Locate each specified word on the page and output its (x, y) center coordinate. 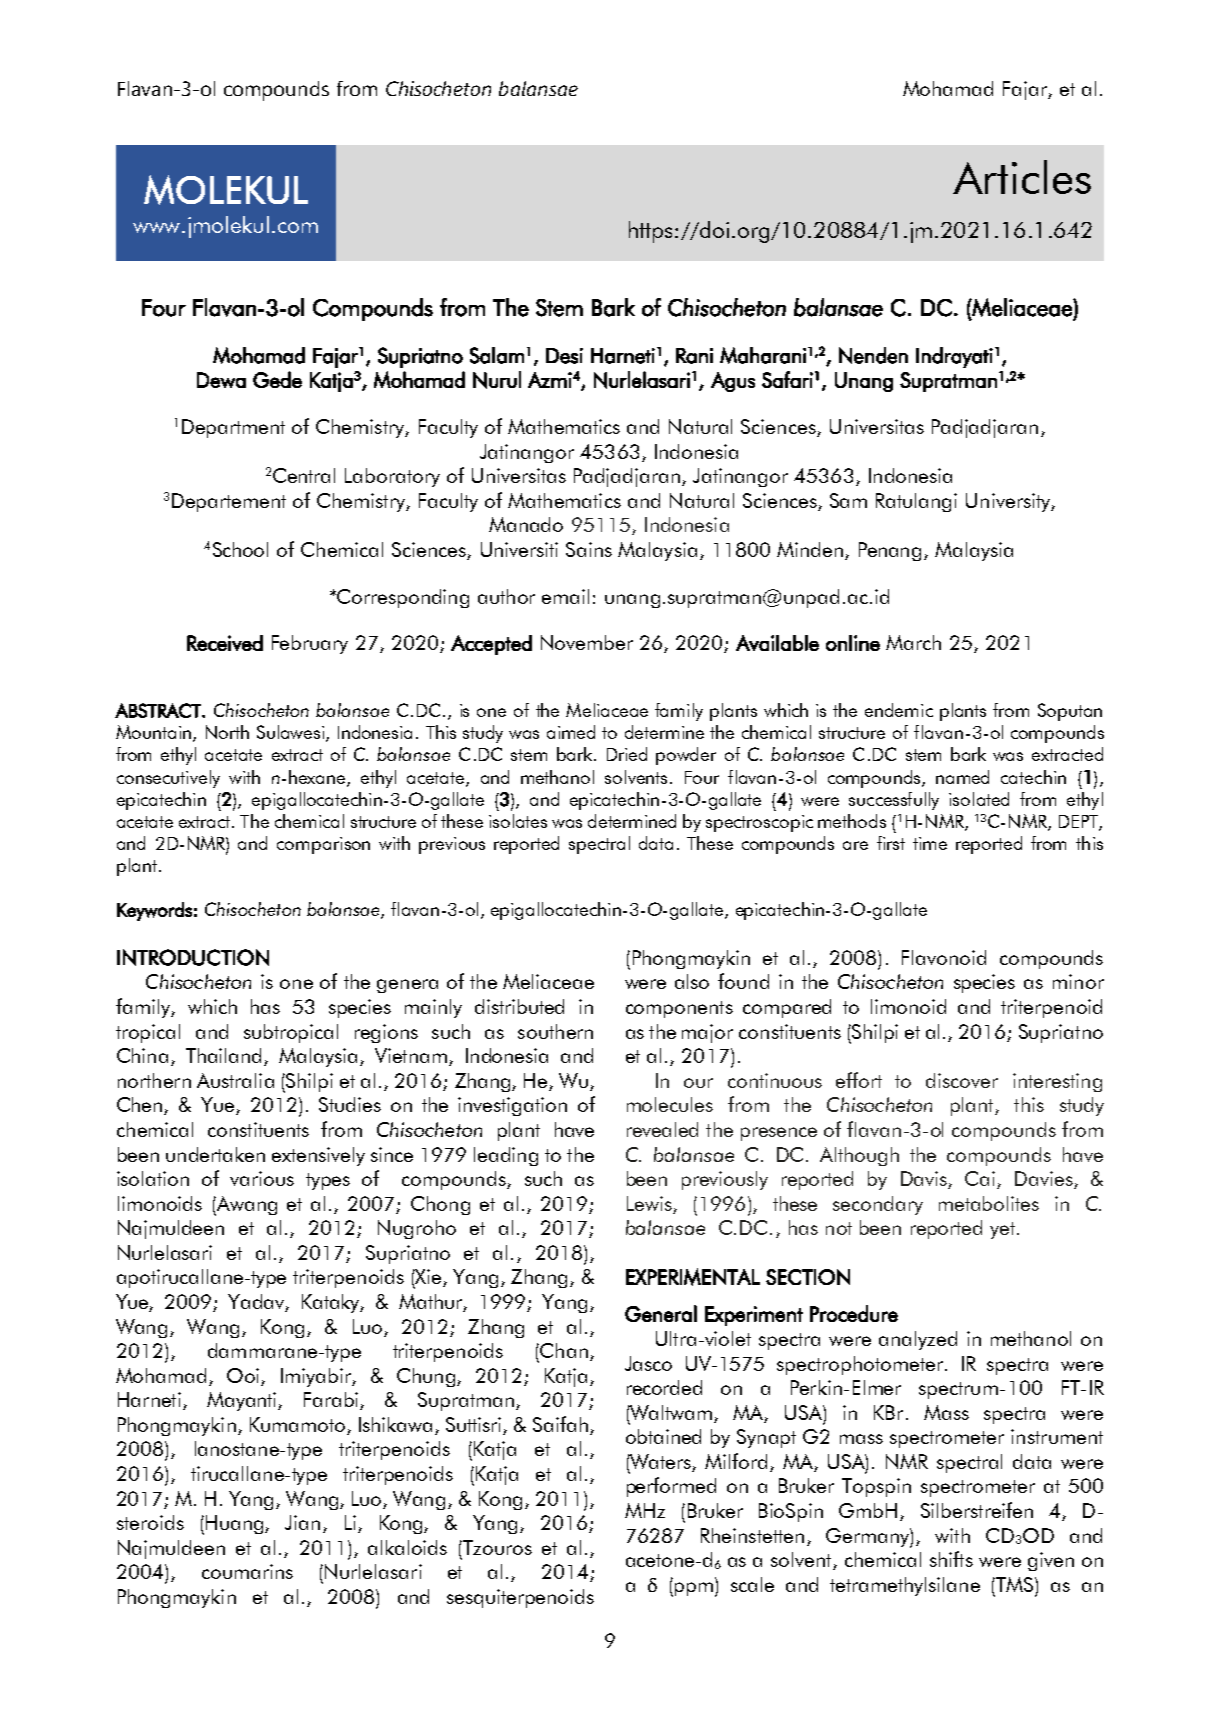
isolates (518, 821)
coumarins (247, 1571)
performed (671, 1487)
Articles (1022, 177)
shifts (951, 1559)
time (930, 843)
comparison (323, 845)
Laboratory (392, 477)
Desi (564, 356)
